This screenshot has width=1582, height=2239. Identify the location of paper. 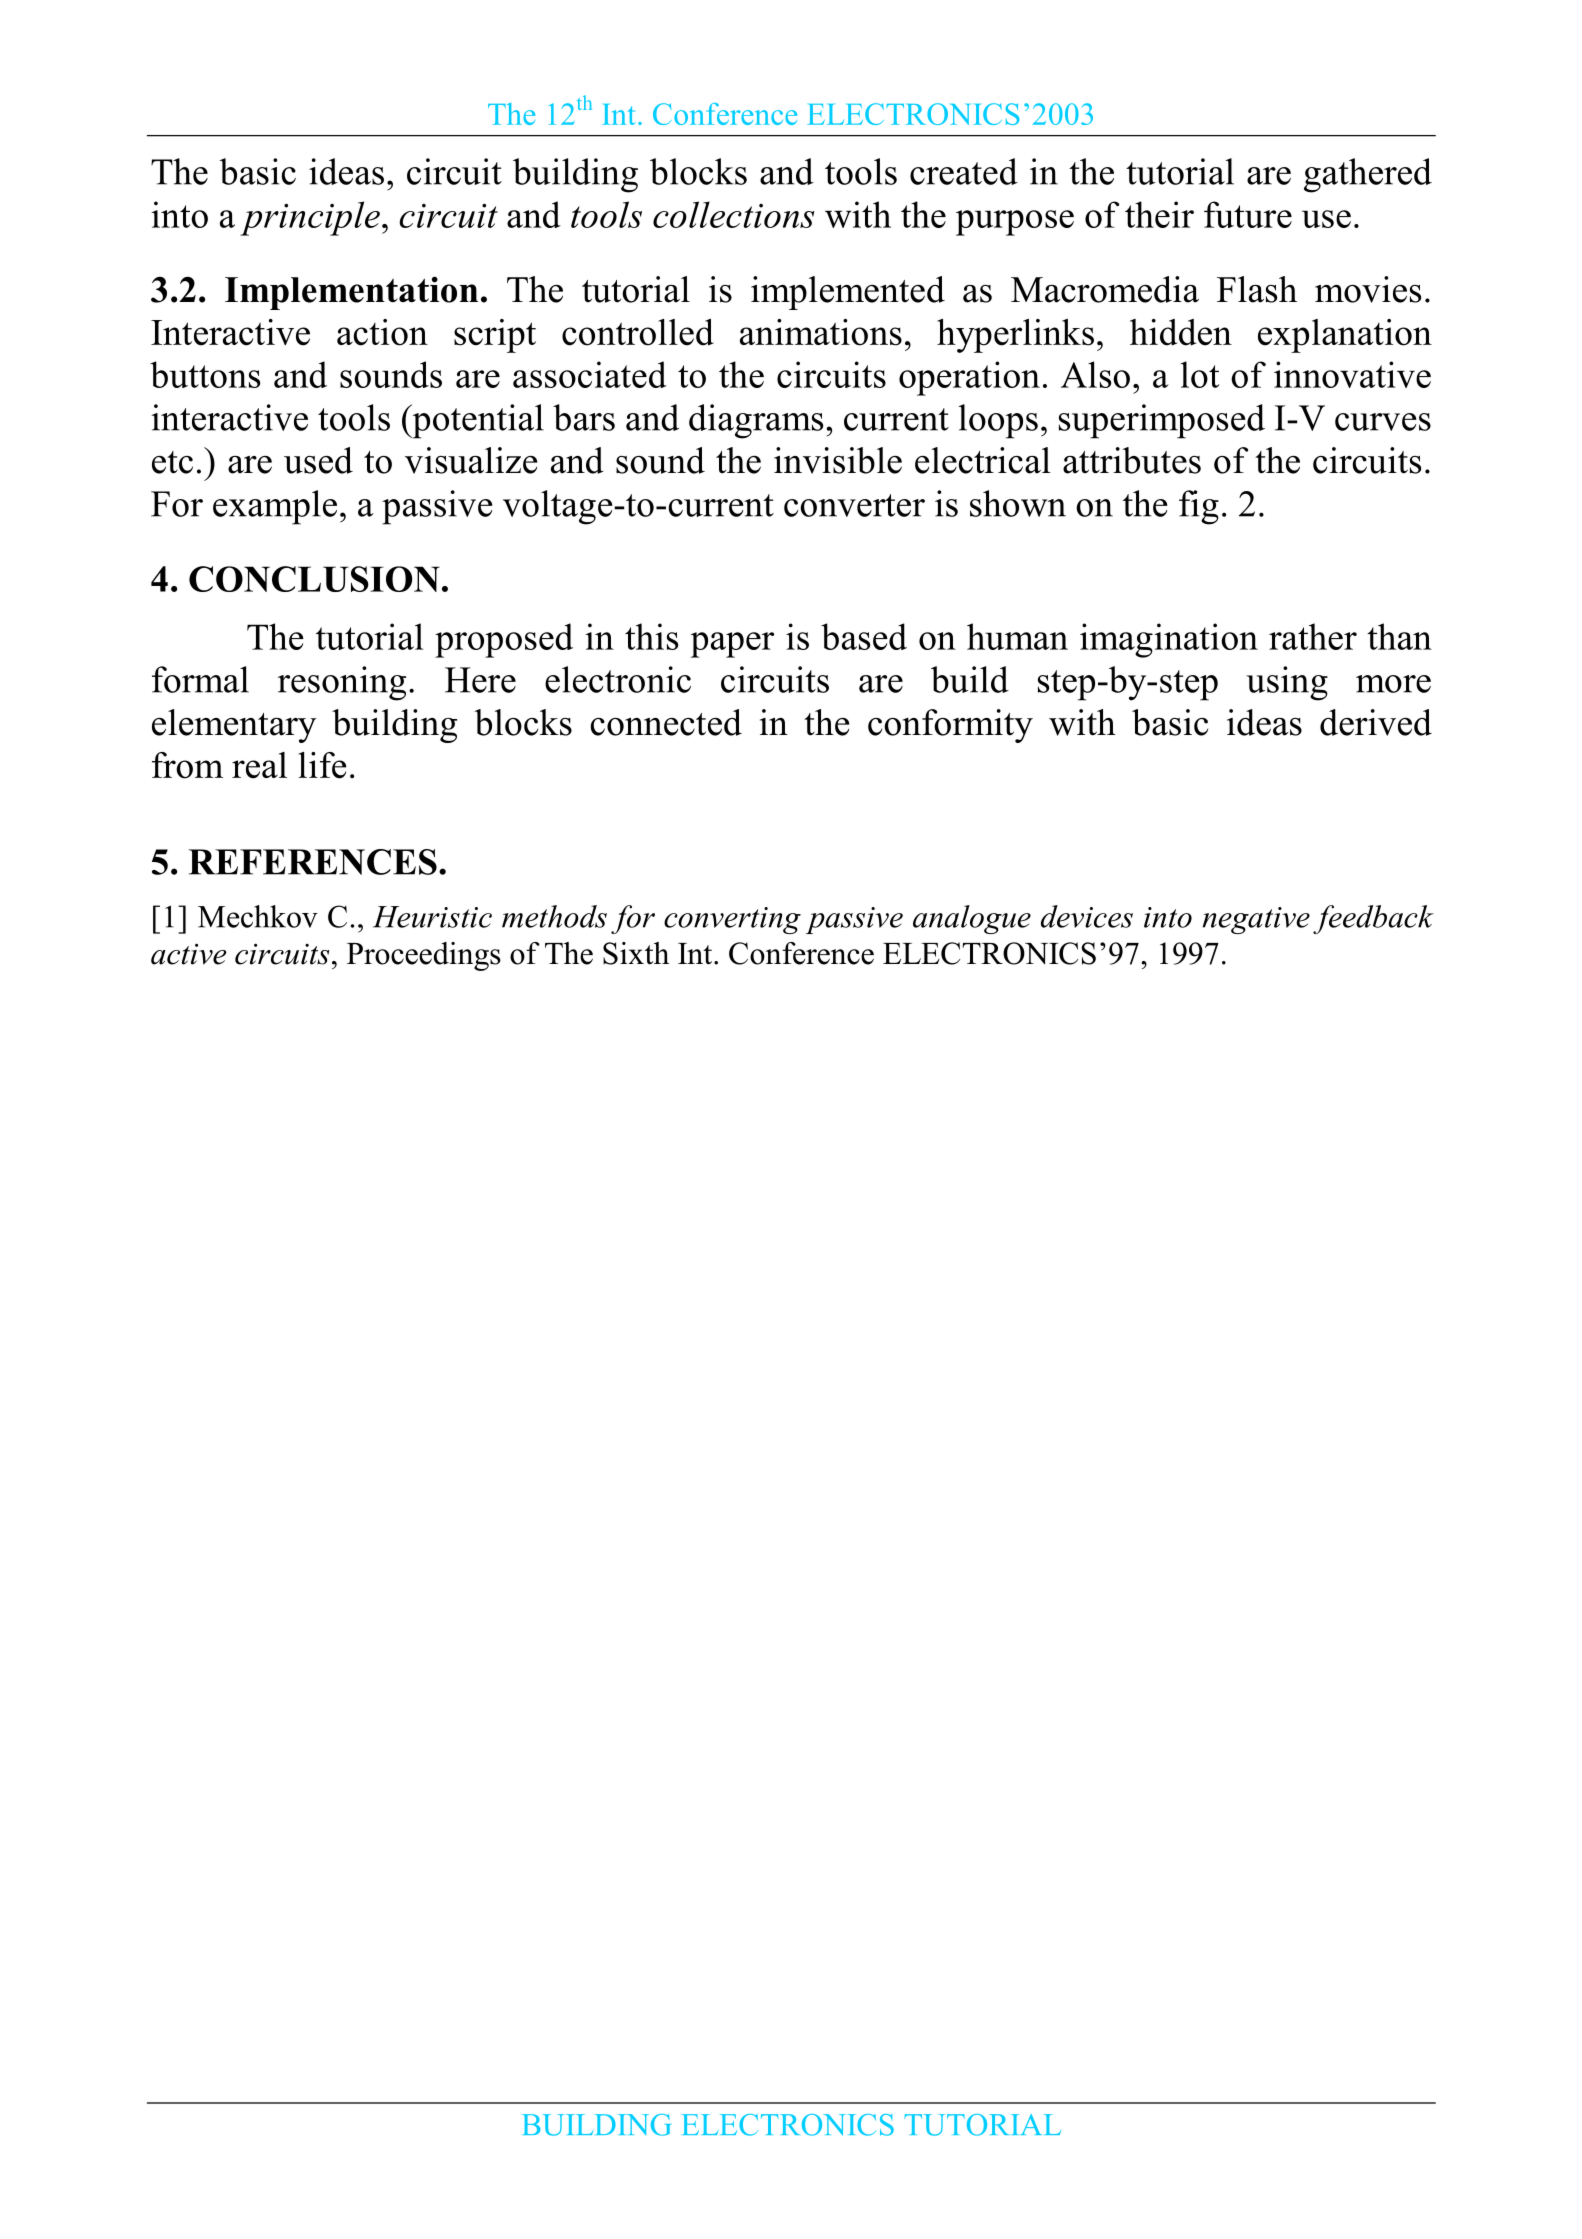
(732, 645).
